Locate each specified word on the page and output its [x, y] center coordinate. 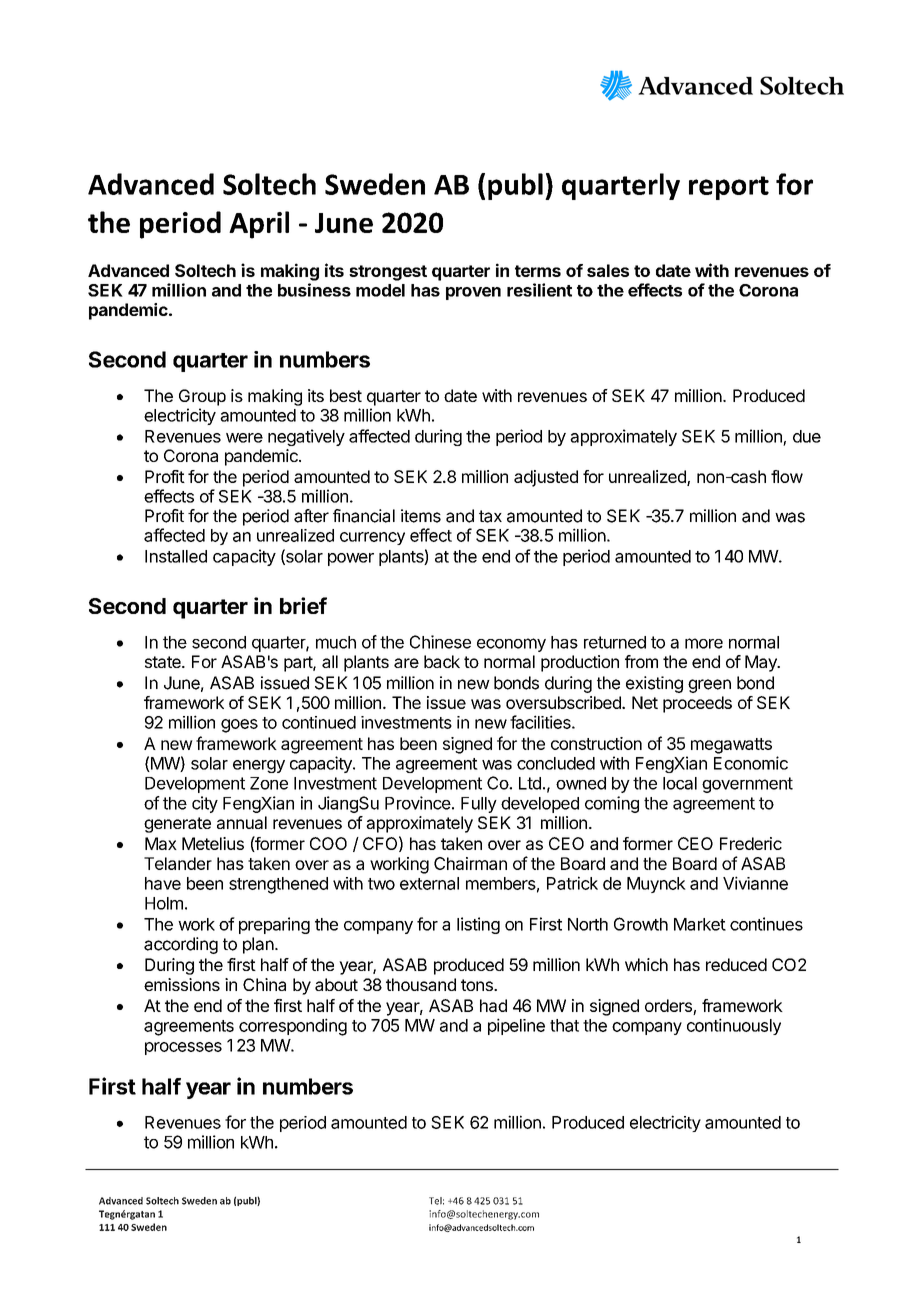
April [259, 225]
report [729, 188]
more [704, 643]
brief [303, 605]
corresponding [293, 1027]
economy [511, 645]
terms [538, 271]
